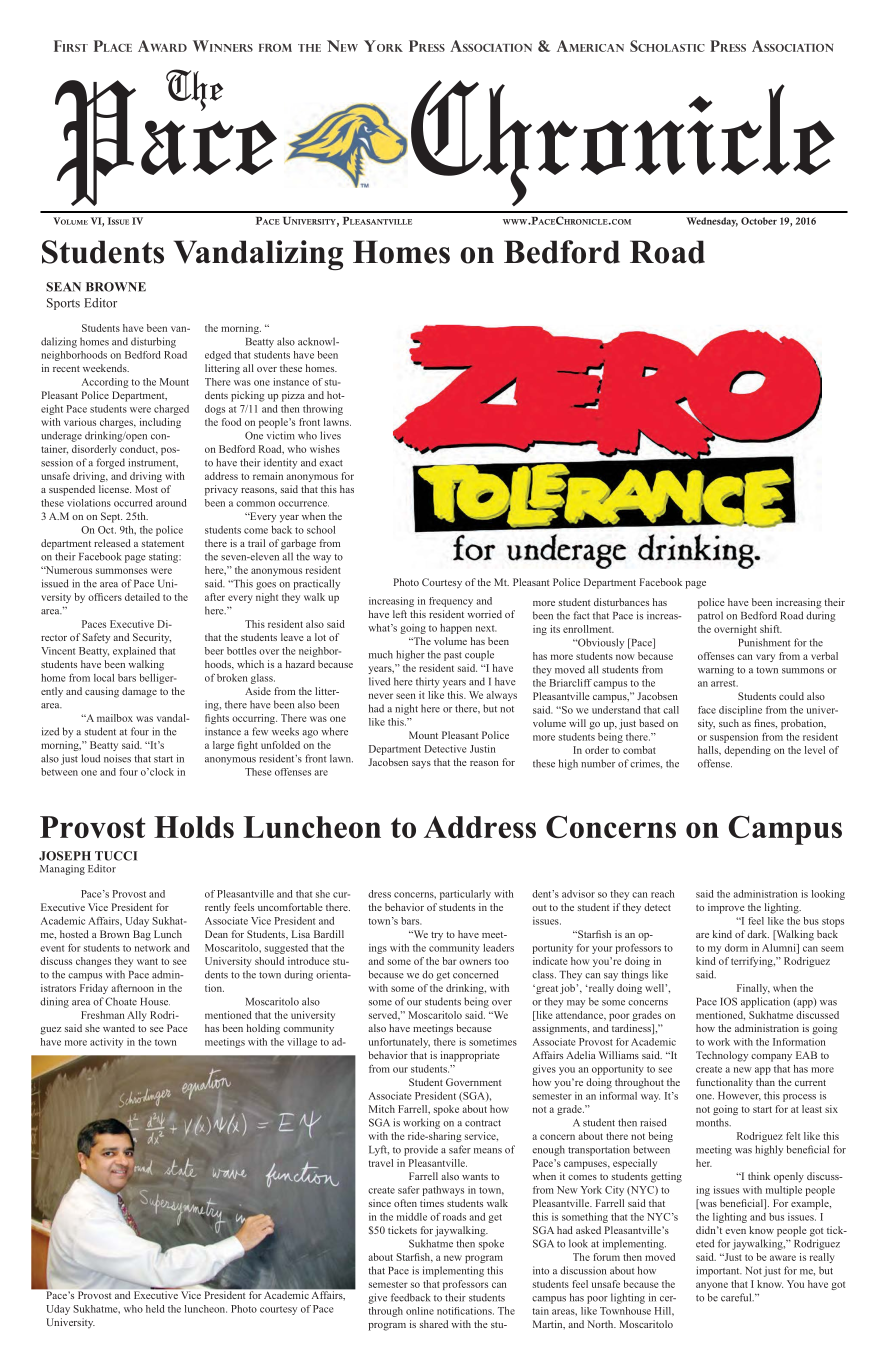  Describe the element at coordinates (722, 1056) in the page. I see `Technology` at that location.
